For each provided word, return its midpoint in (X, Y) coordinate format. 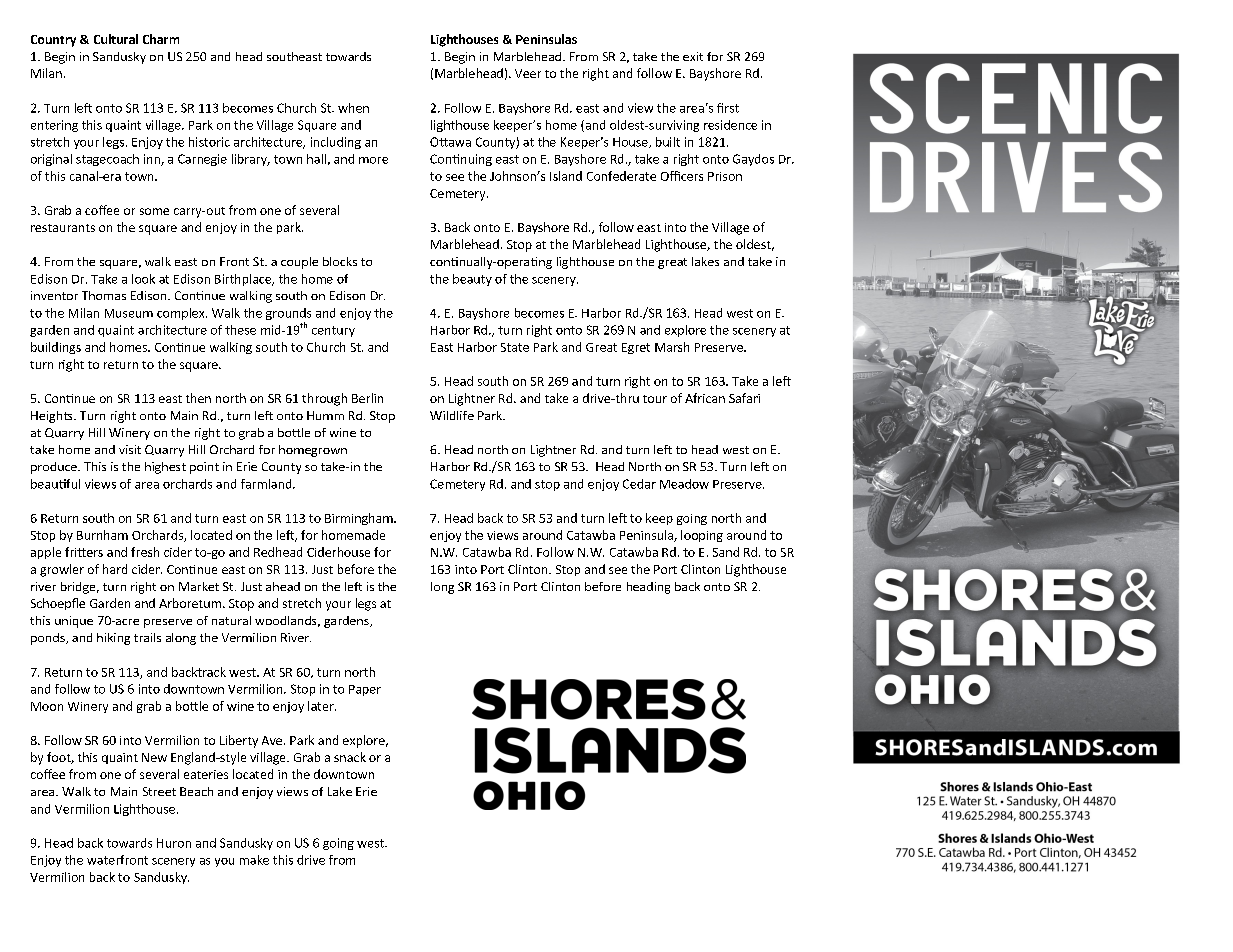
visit (130, 449)
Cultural (116, 39)
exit (693, 56)
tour (655, 399)
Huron (174, 843)
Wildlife (452, 415)
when (353, 108)
